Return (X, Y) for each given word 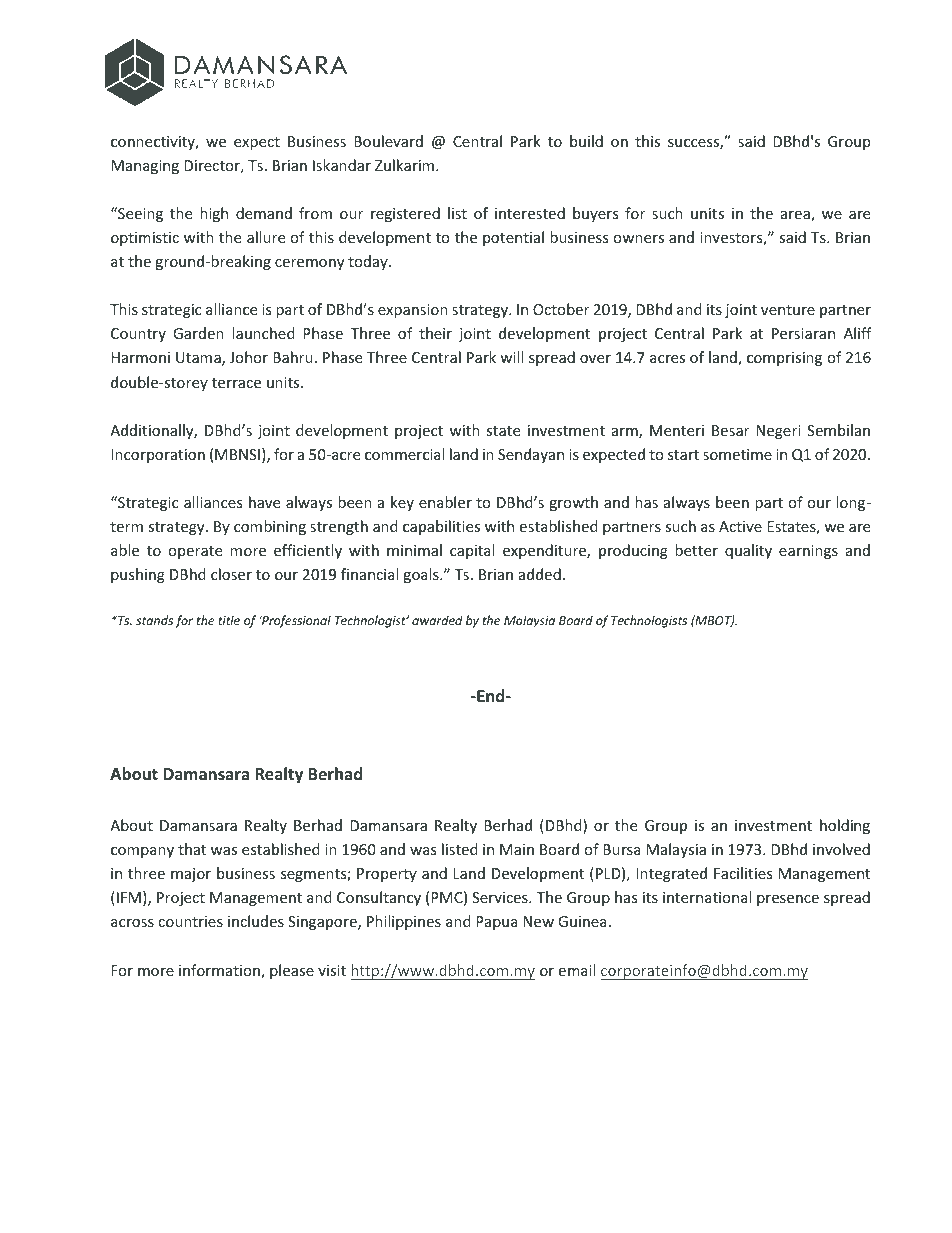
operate (195, 552)
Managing (145, 167)
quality (748, 551)
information (220, 971)
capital (472, 551)
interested (530, 213)
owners (638, 239)
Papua (497, 923)
